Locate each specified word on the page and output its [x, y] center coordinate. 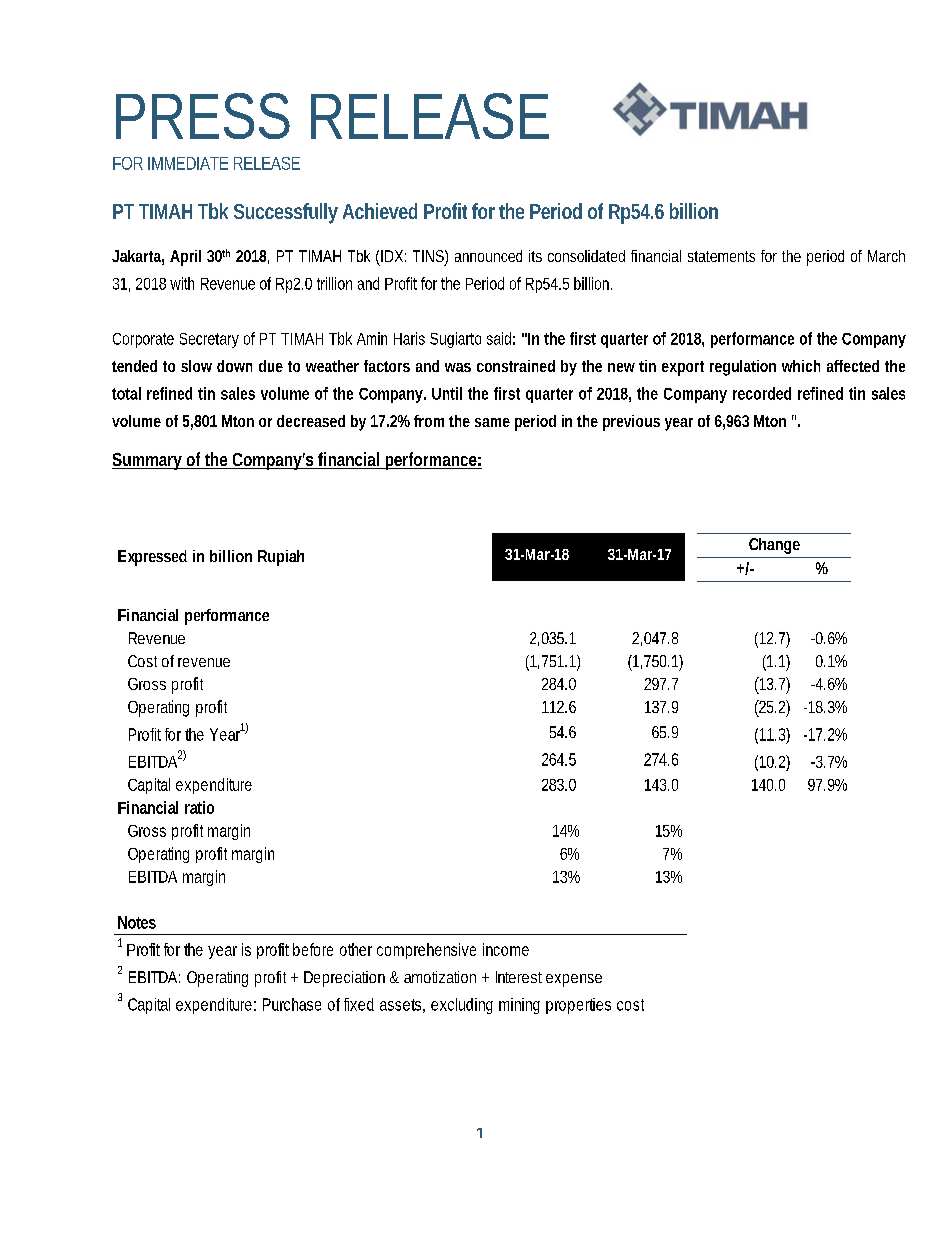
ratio [199, 807]
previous [631, 423]
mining [519, 1006]
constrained [516, 366]
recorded [762, 393]
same [492, 422]
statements [721, 256]
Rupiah [281, 558]
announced [488, 256]
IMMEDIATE [188, 163]
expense [574, 980]
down [234, 366]
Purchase [292, 1004]
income [506, 949]
